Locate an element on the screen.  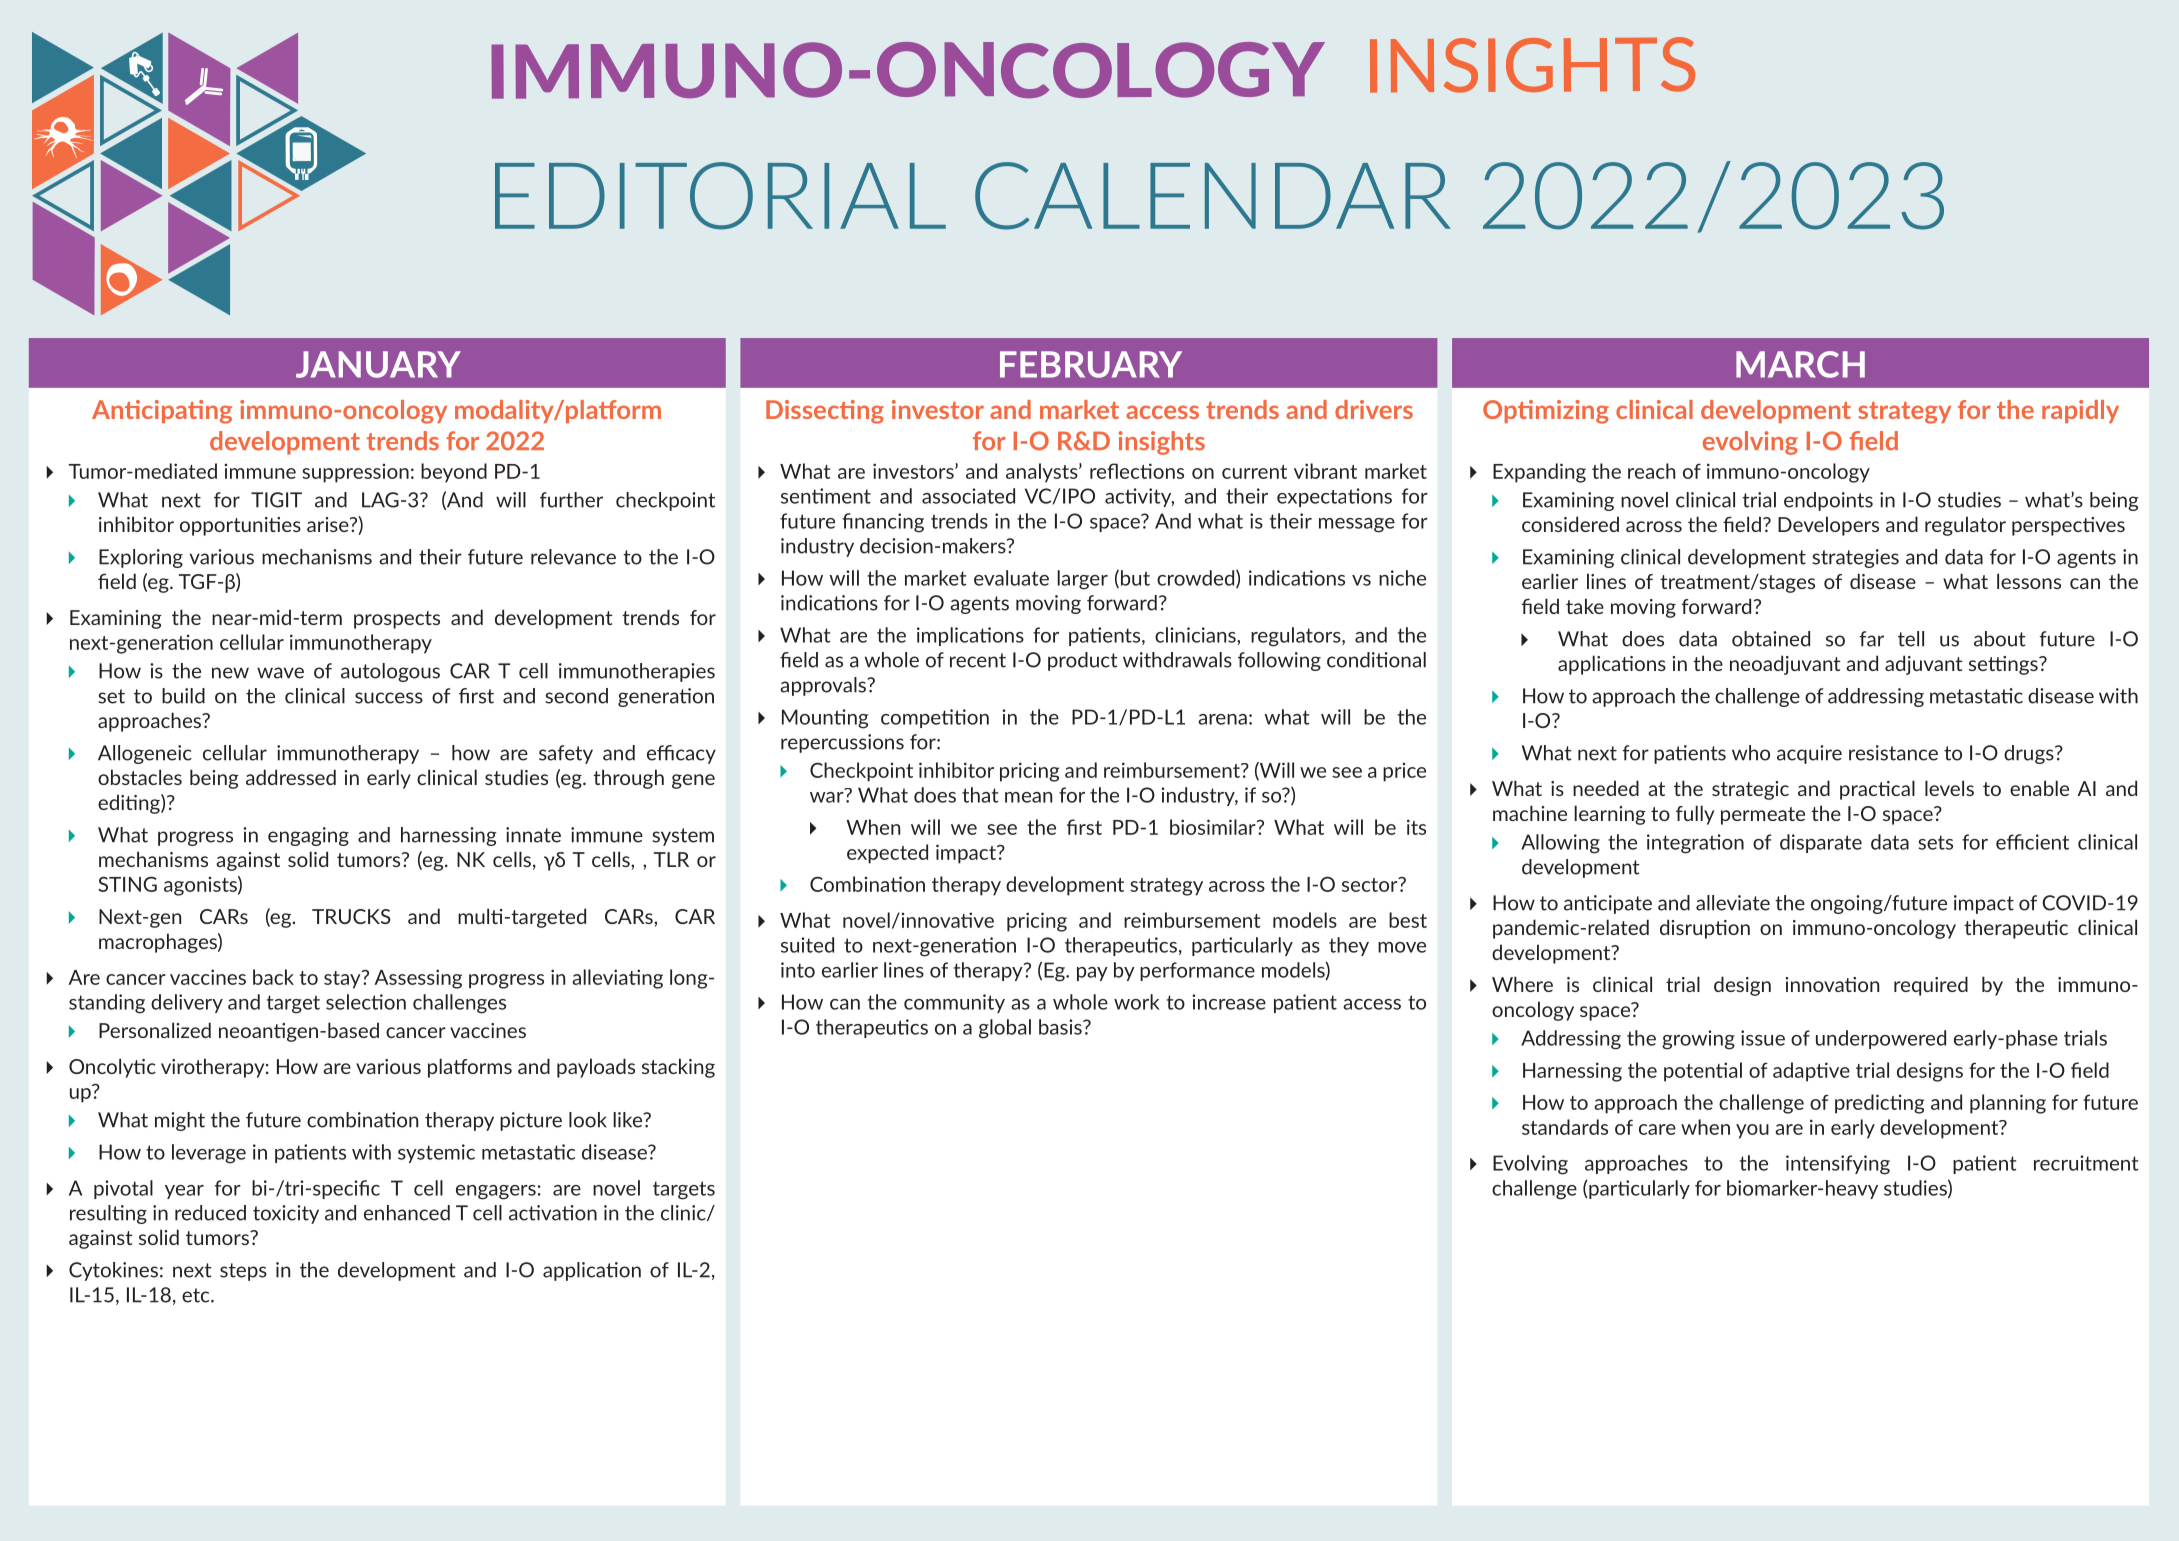
strategies is located at coordinates (1855, 558).
